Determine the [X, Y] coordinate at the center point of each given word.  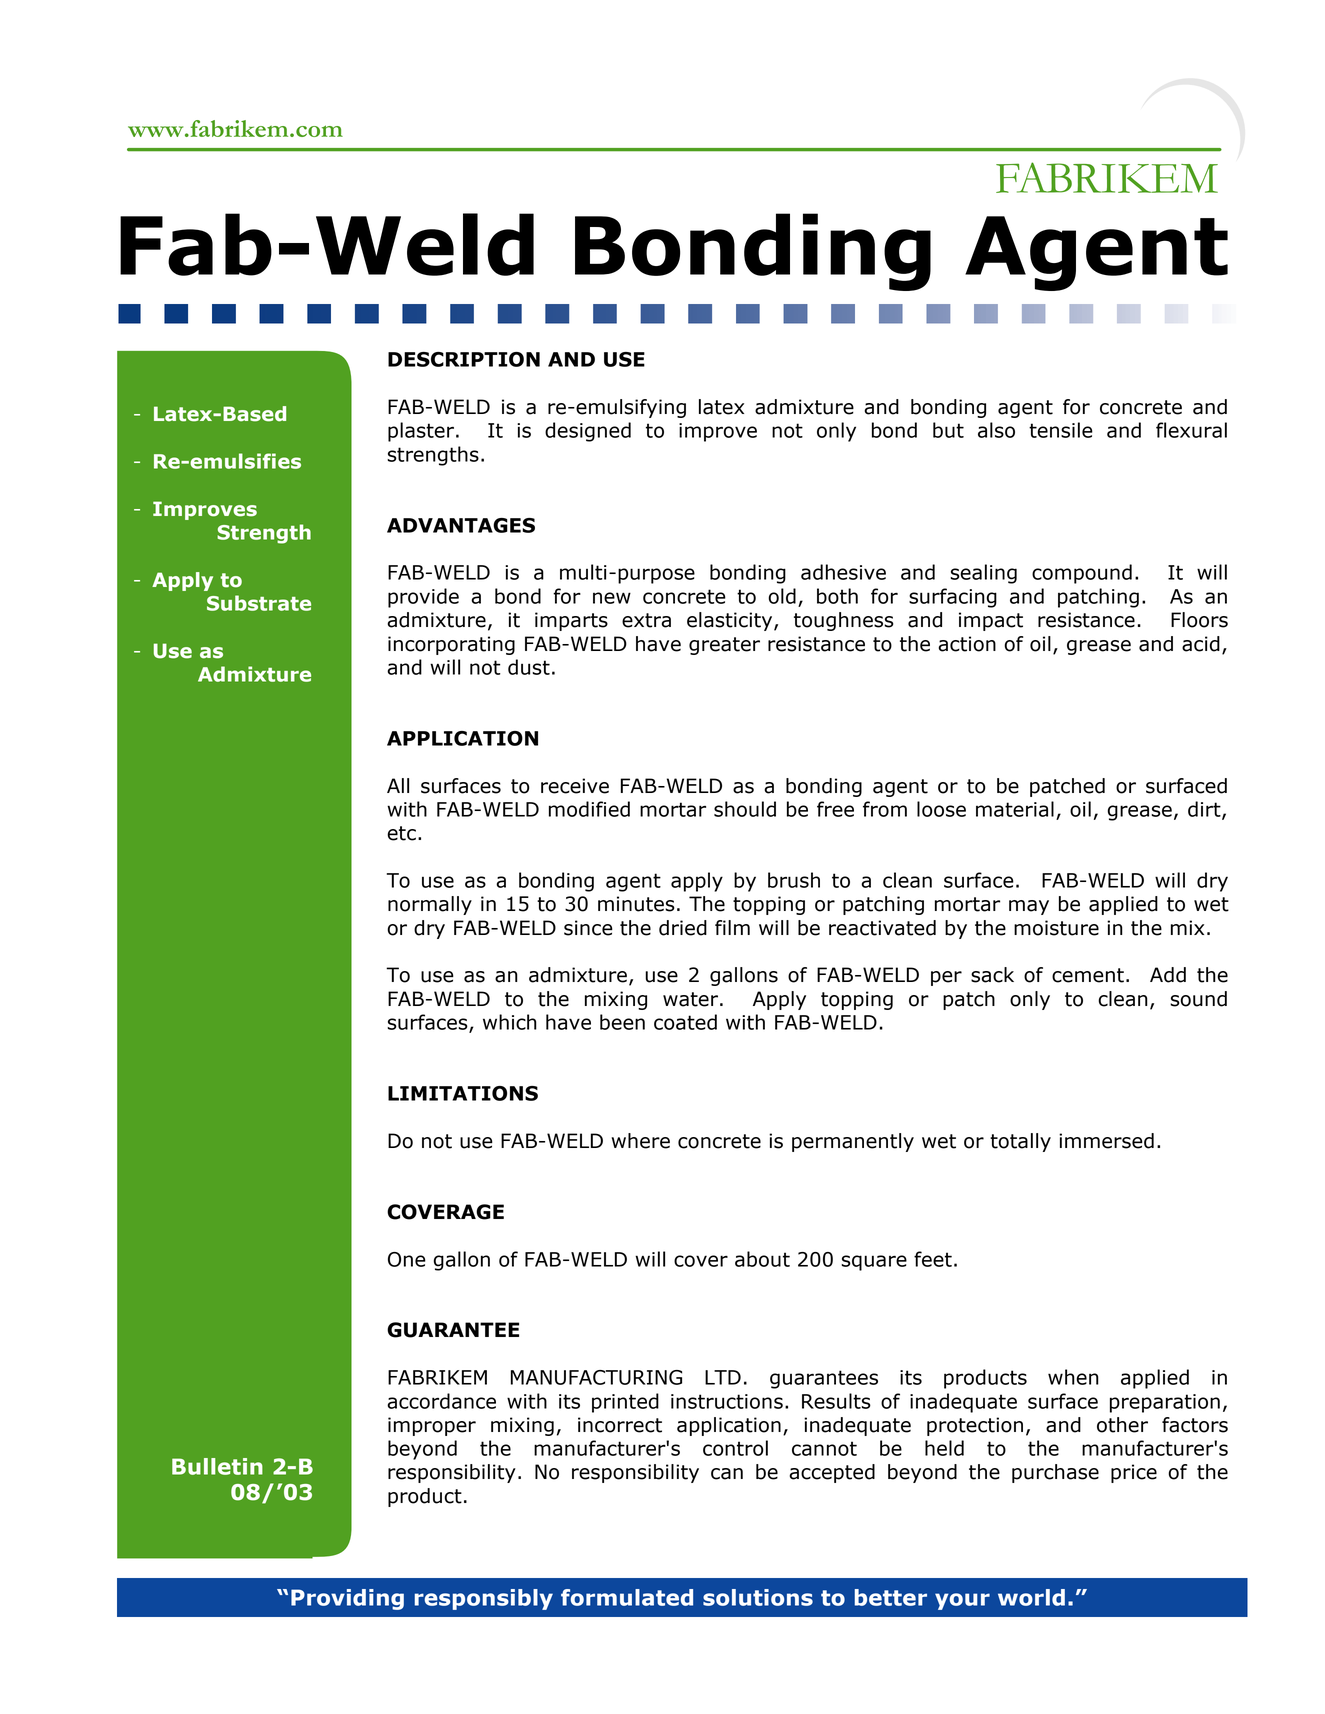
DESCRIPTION [464, 359]
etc [401, 833]
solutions [758, 1597]
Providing [347, 1599]
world [1031, 1597]
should [745, 809]
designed [588, 432]
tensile [1061, 430]
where [641, 1141]
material [1015, 809]
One [407, 1259]
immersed [1106, 1141]
